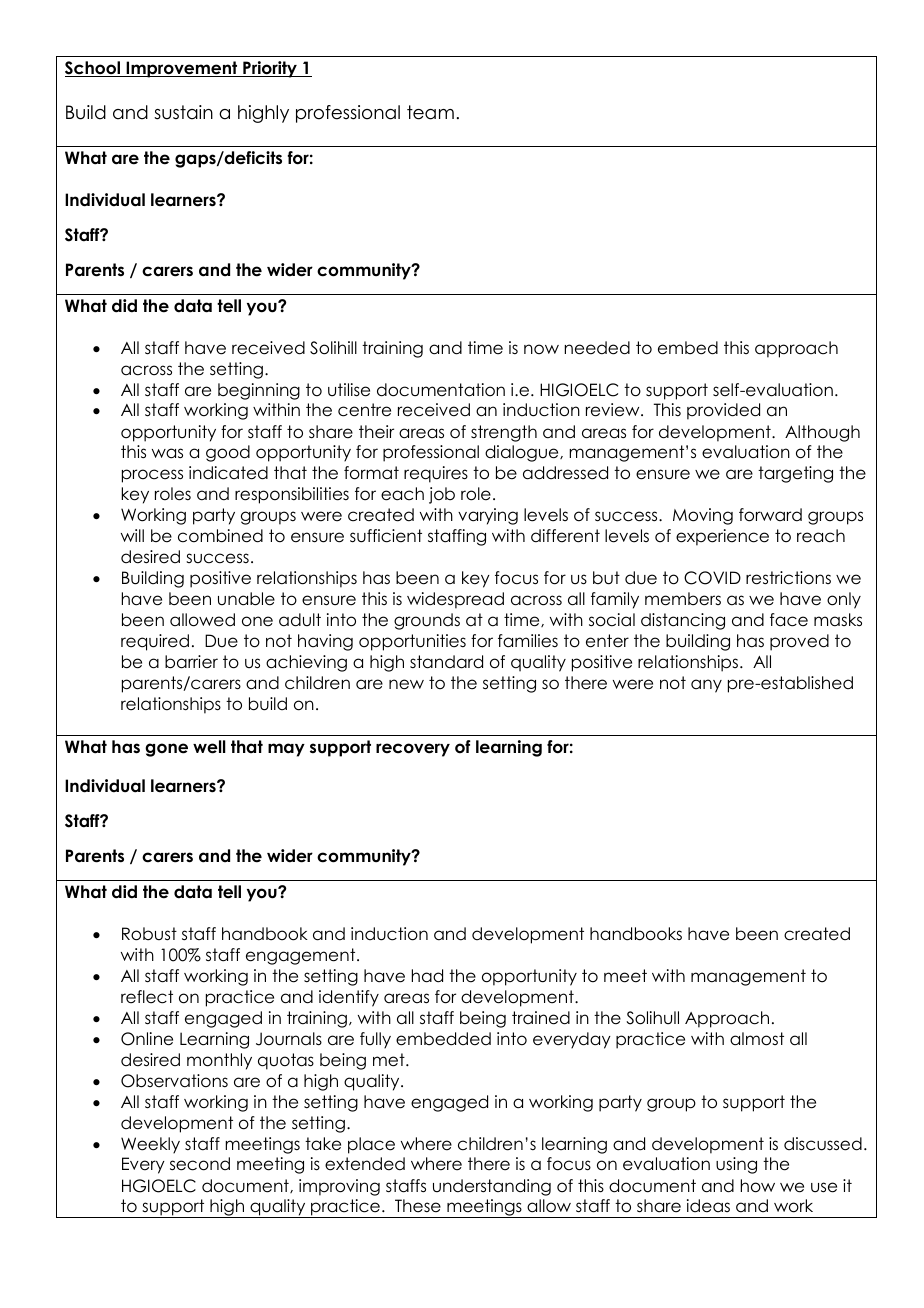 The image size is (924, 1308). I want to click on face, so click(789, 620).
